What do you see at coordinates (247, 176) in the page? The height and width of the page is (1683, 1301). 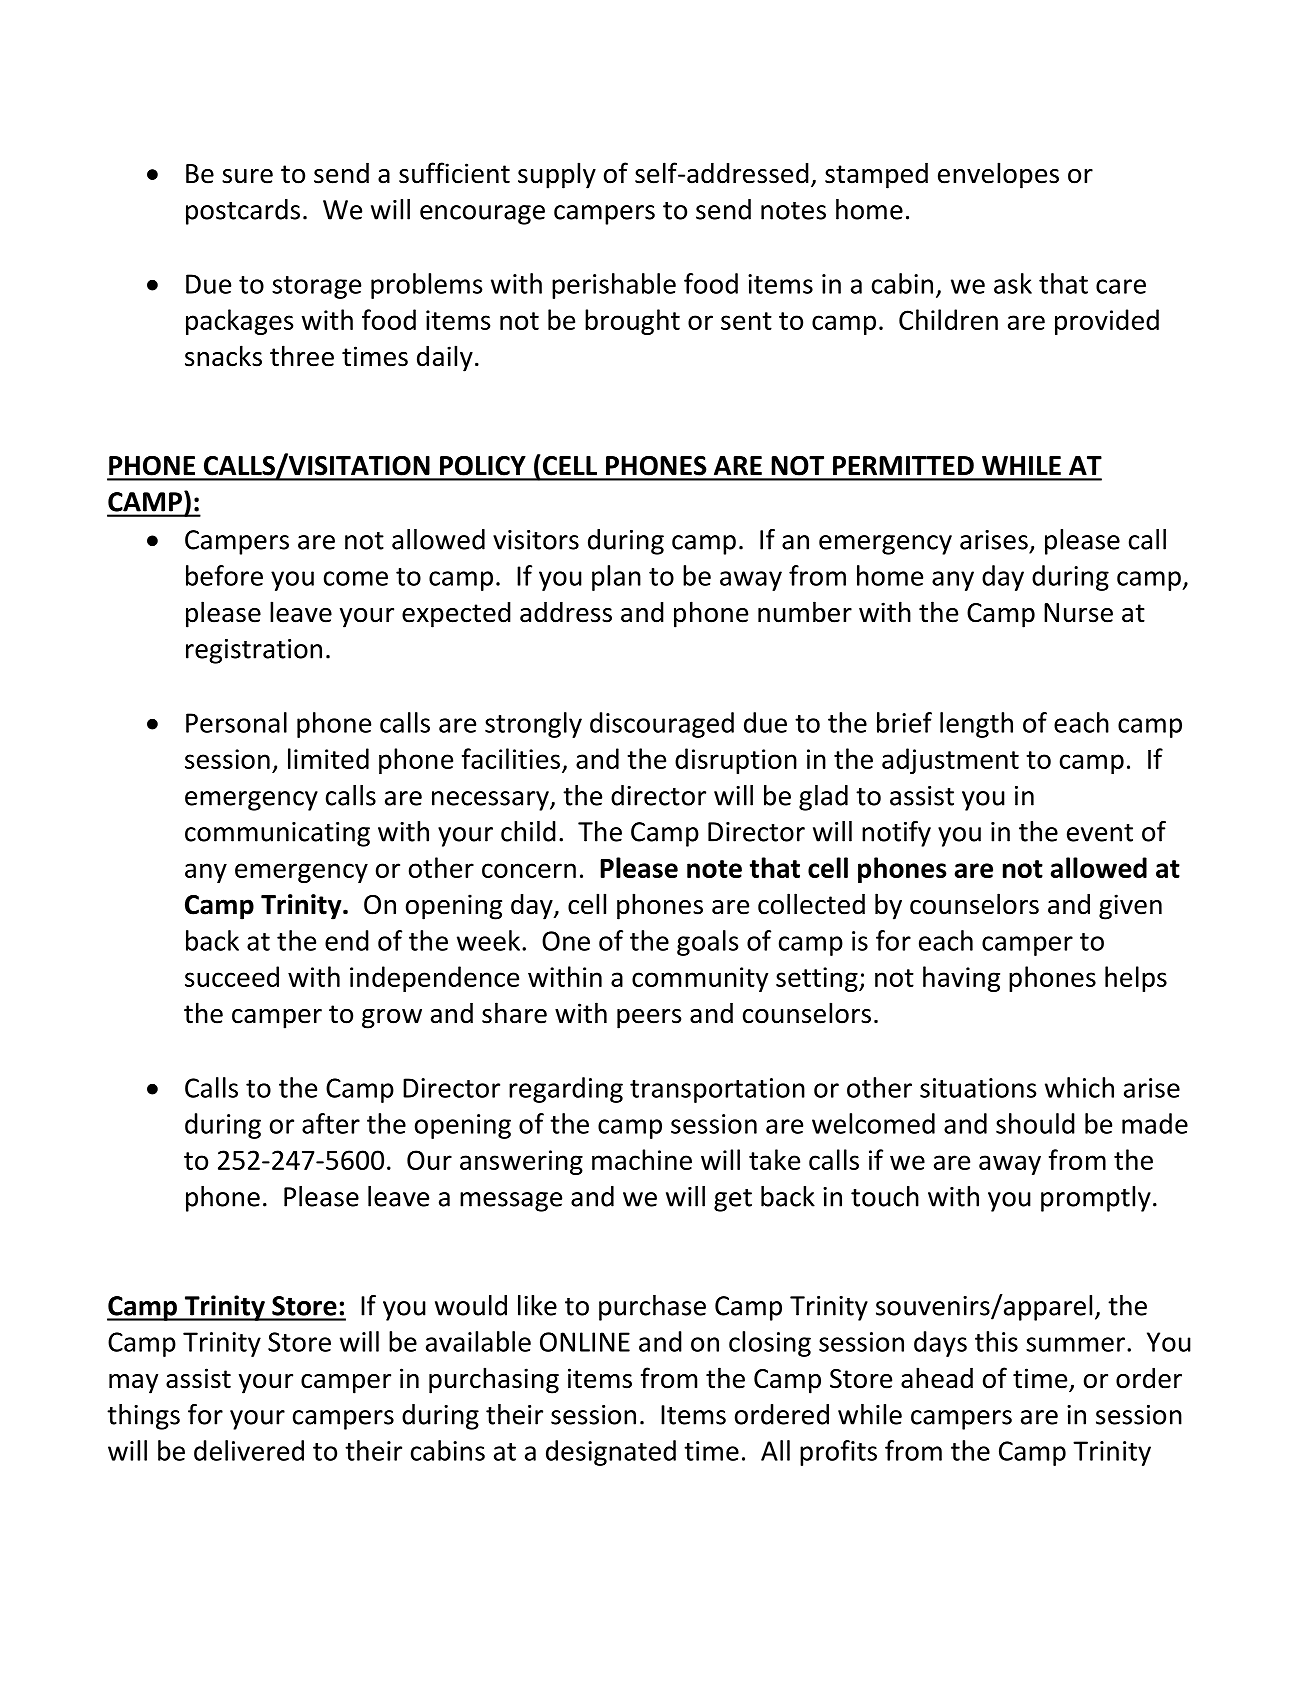 I see `sure` at bounding box center [247, 176].
